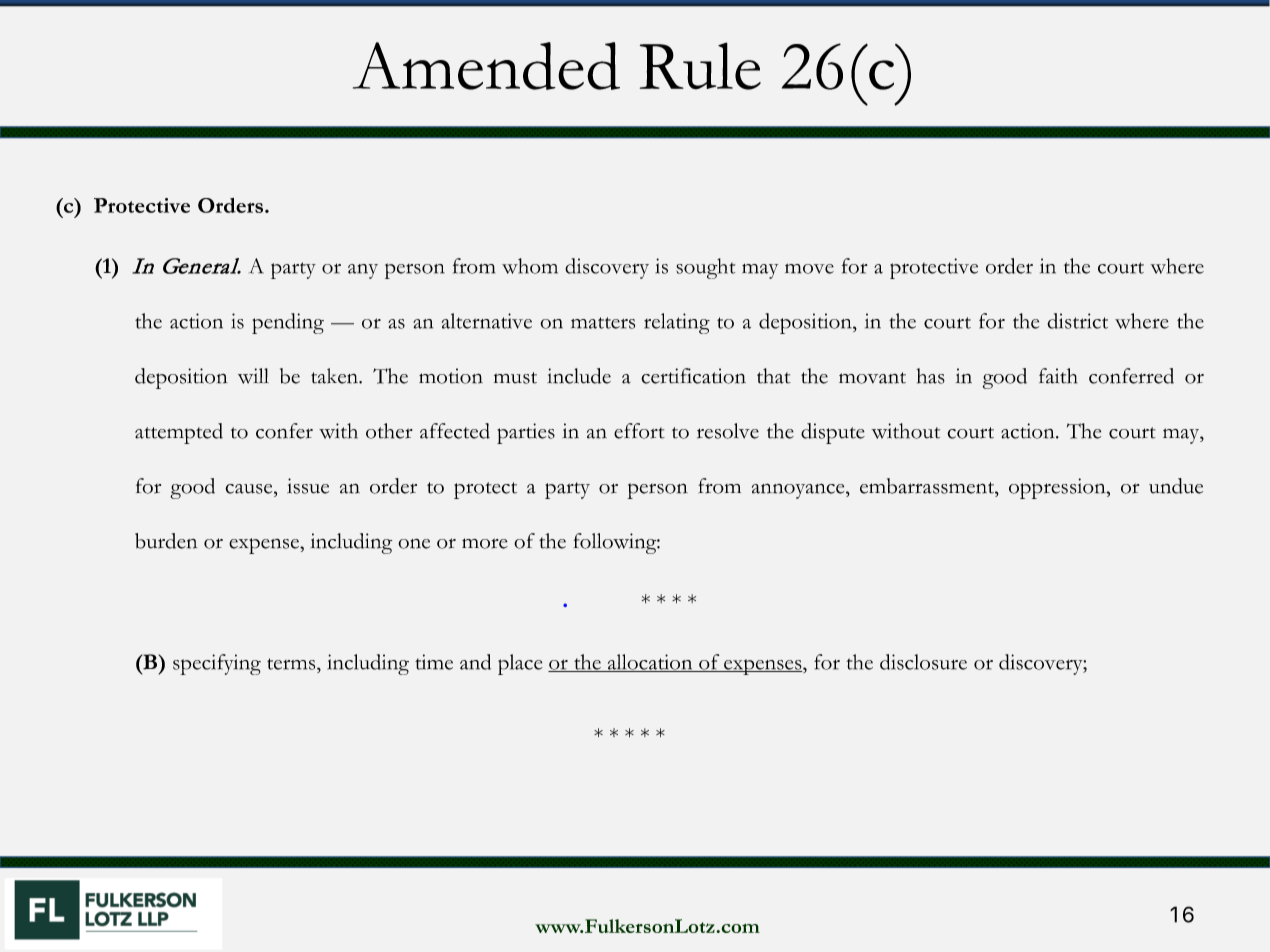 The height and width of the screenshot is (952, 1270). What do you see at coordinates (693, 376) in the screenshot?
I see `certification` at bounding box center [693, 376].
